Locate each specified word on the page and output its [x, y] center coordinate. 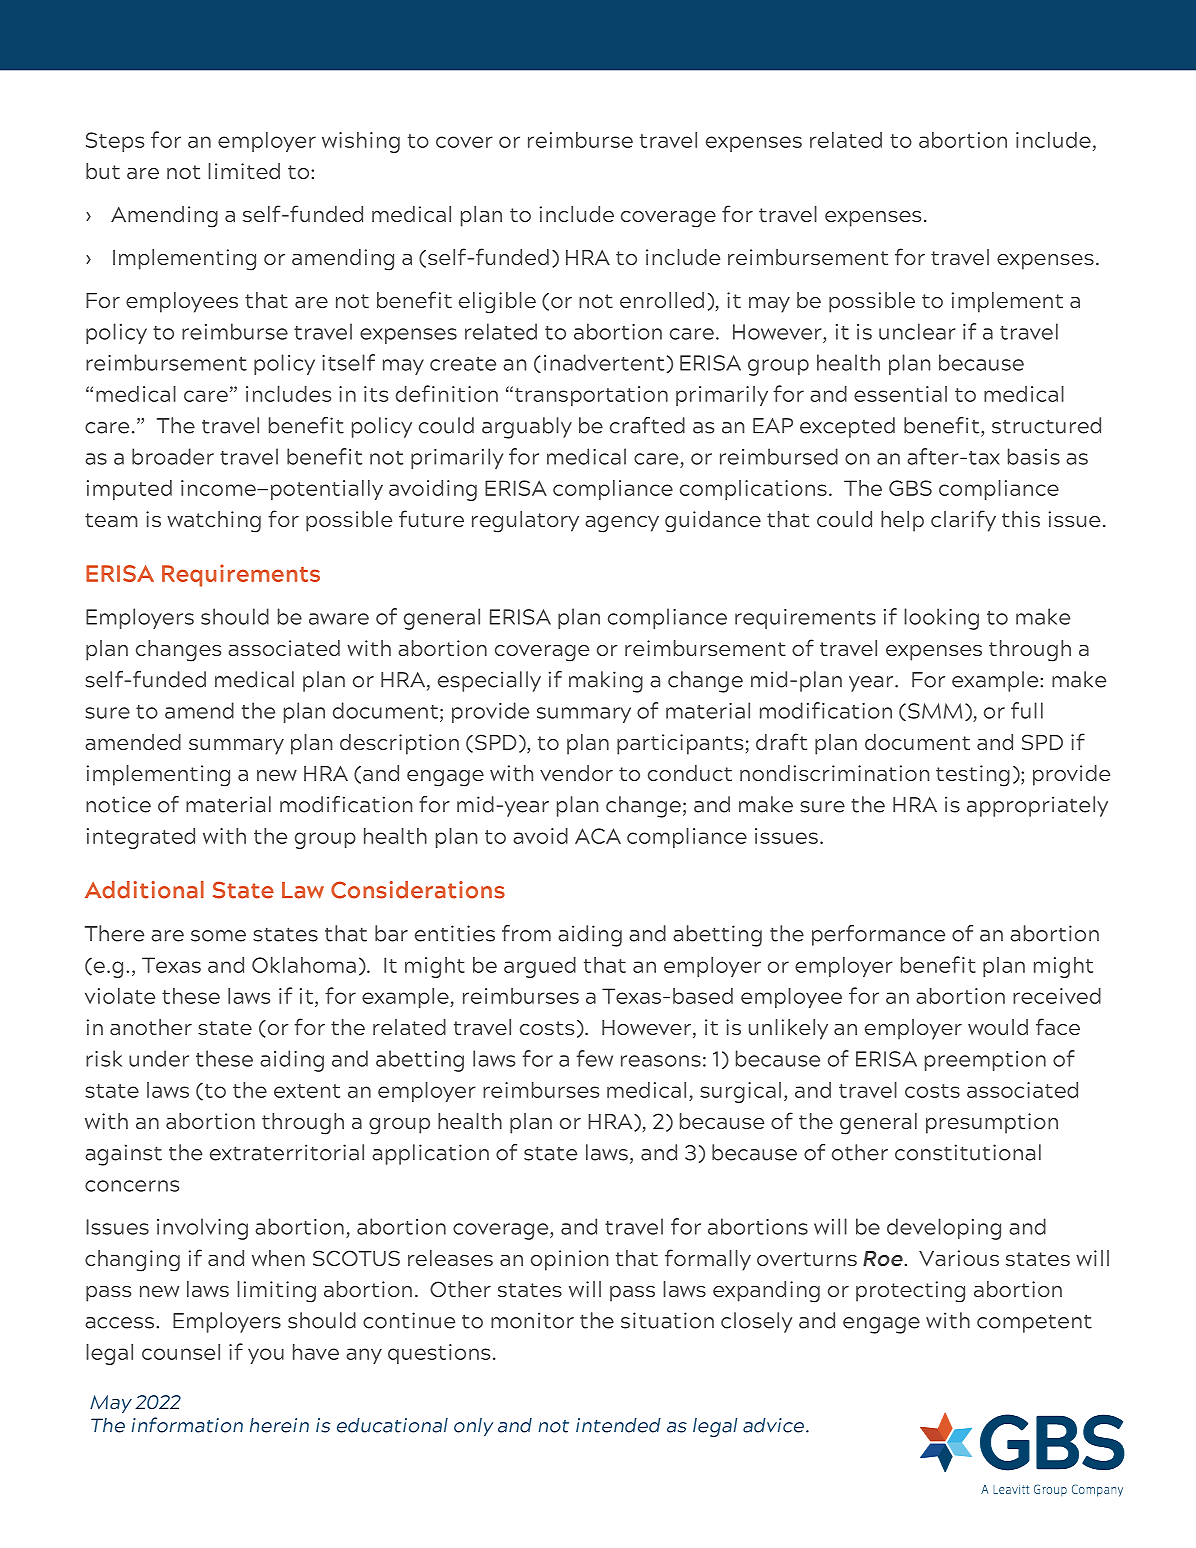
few [594, 1058]
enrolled [662, 300]
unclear [917, 331]
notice [118, 804]
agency [622, 524]
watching [214, 522]
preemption [985, 1061]
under [159, 1058]
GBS [910, 488]
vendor [576, 773]
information [187, 1425]
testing [973, 776]
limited [244, 171]
